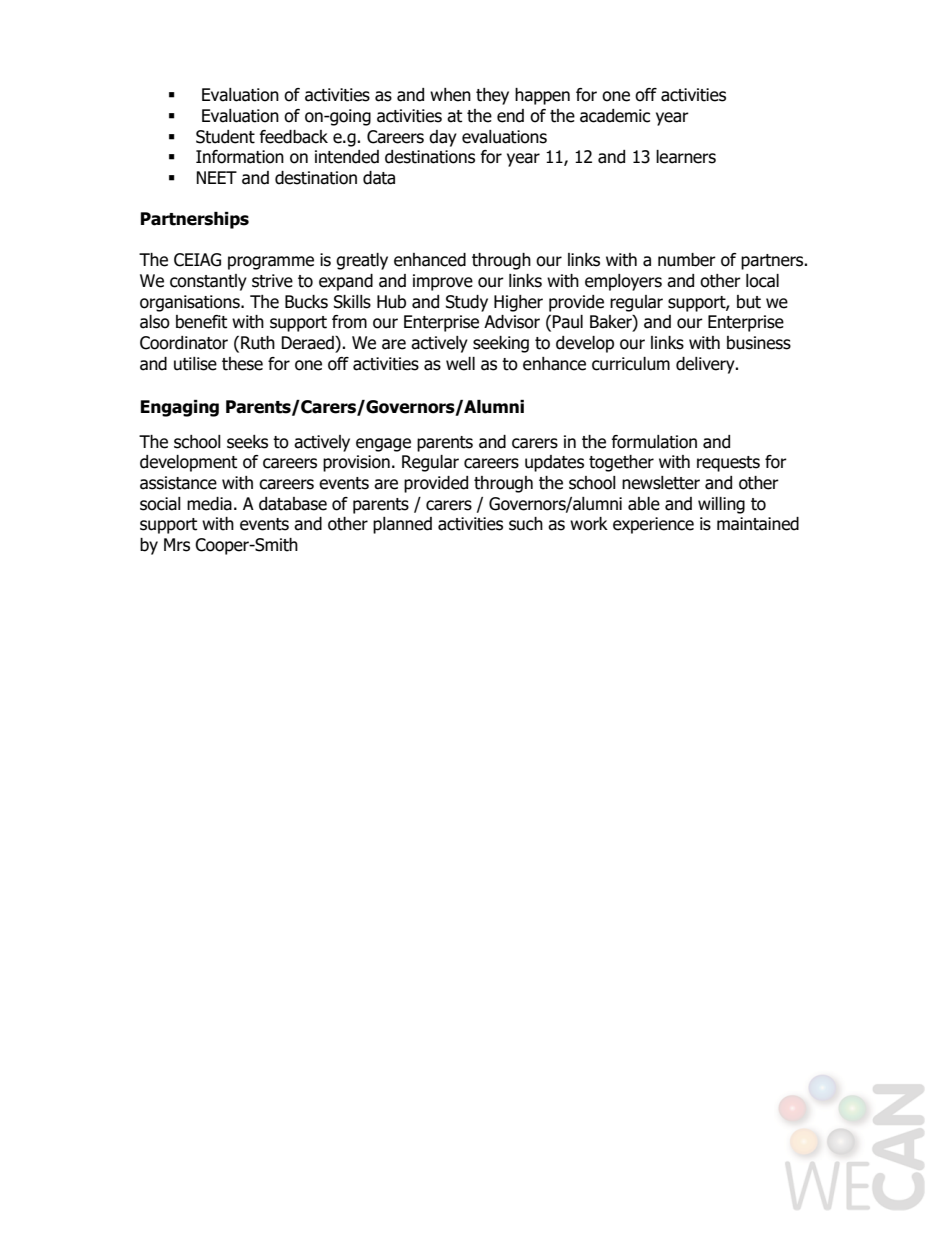 The image size is (952, 1233). I want to click on formulation, so click(654, 442).
